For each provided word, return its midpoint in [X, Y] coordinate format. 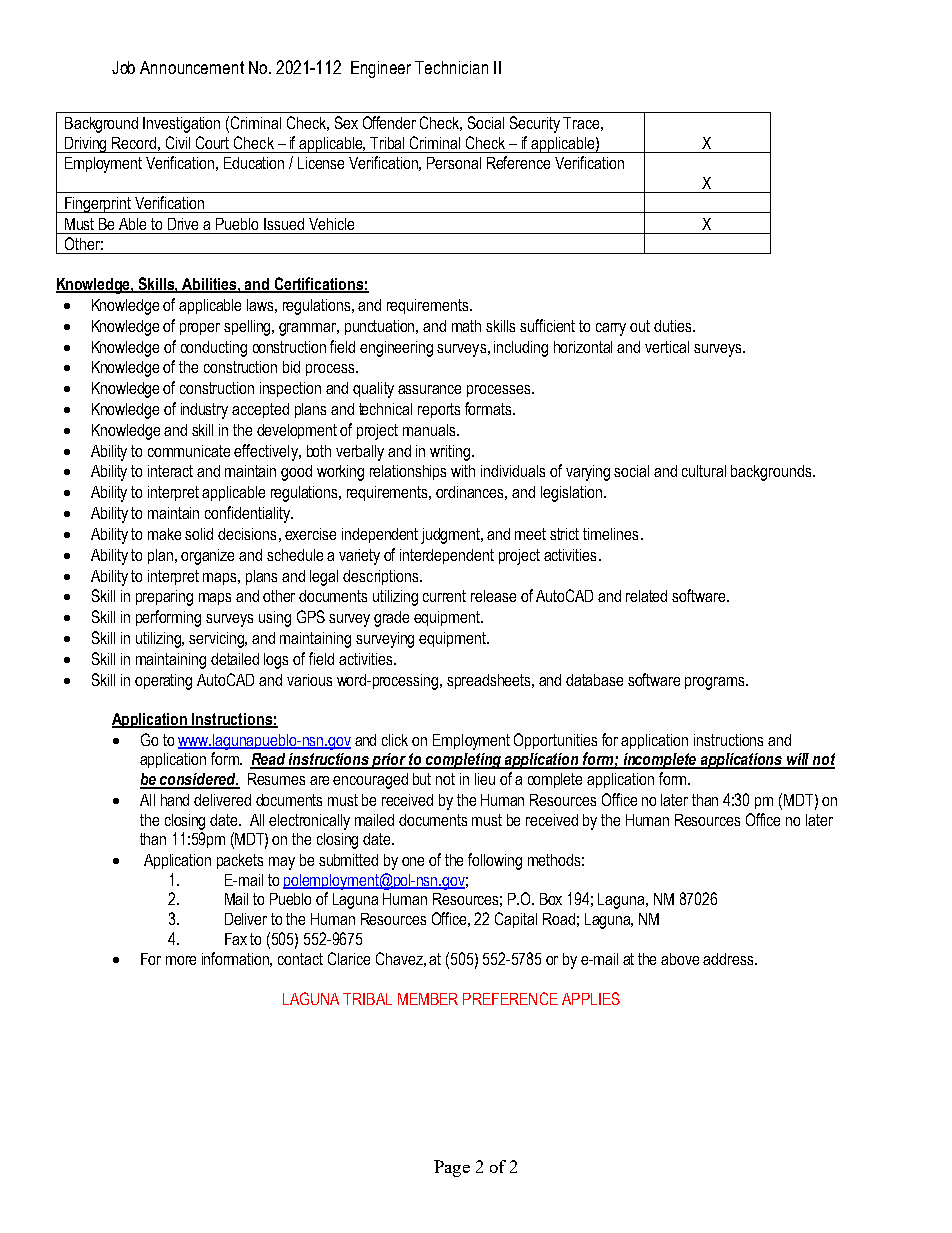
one [413, 861]
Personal [454, 163]
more [181, 960]
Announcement [192, 67]
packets [240, 861]
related [646, 596]
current [444, 596]
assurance [429, 389]
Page [452, 1168]
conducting [214, 349]
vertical [667, 347]
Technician [451, 67]
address [729, 959]
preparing [164, 598]
